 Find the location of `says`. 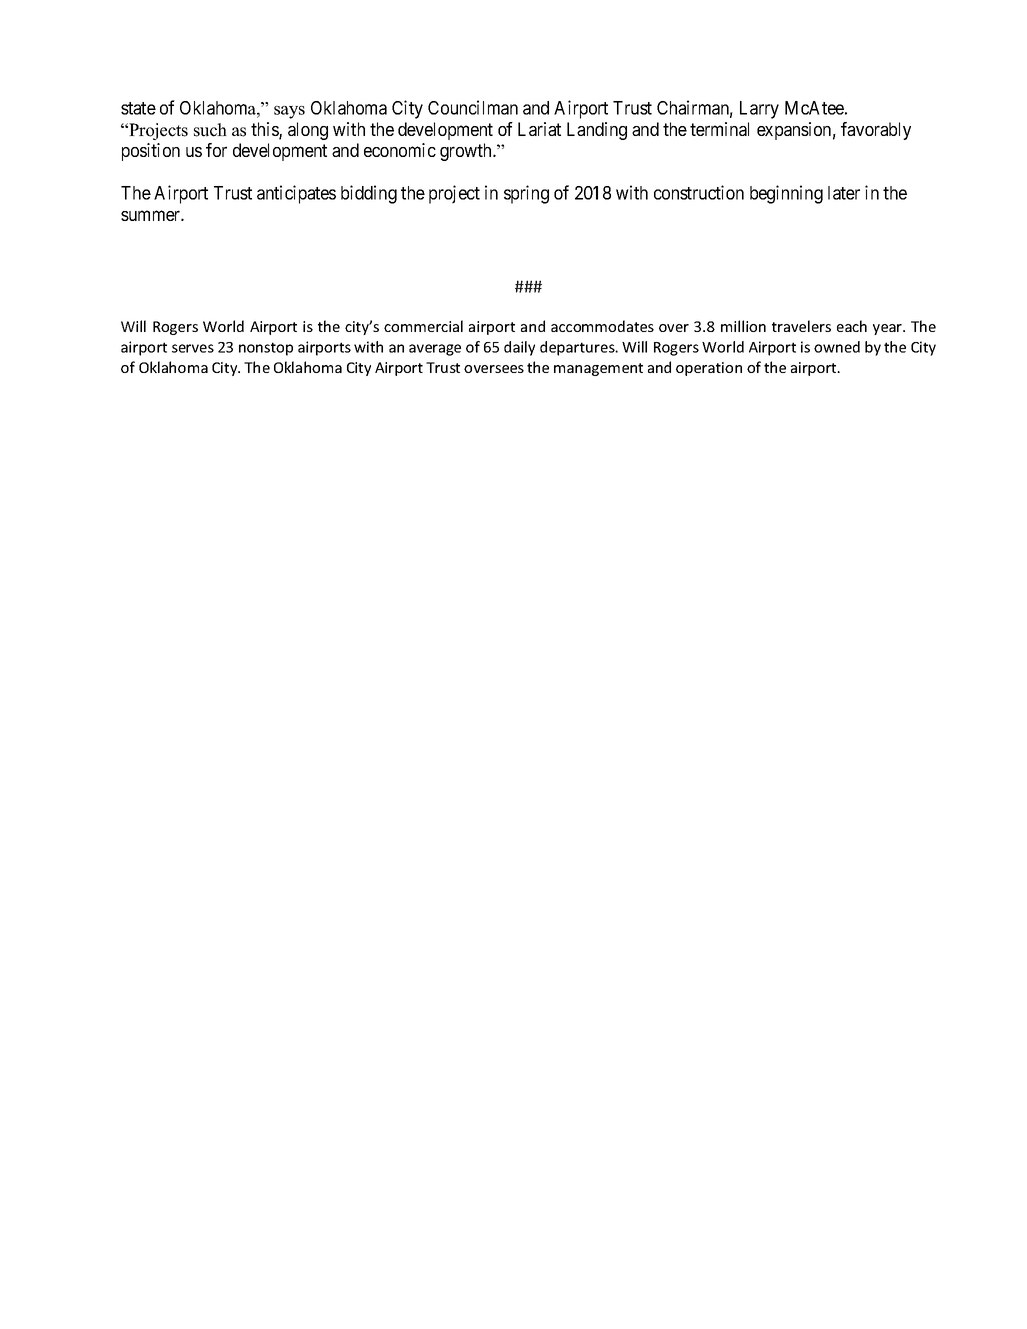

says is located at coordinates (289, 112).
